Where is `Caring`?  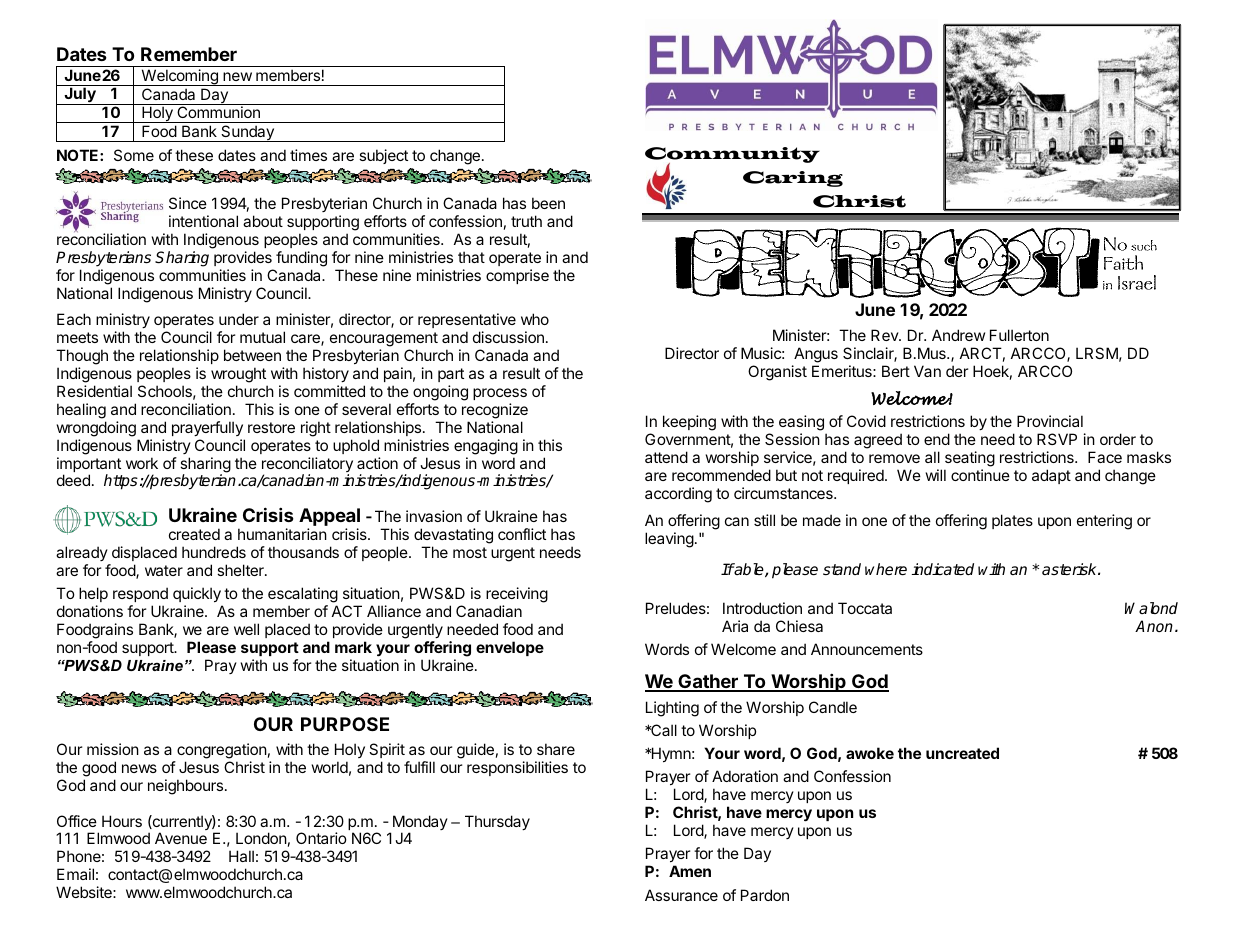
Caring is located at coordinates (793, 179).
